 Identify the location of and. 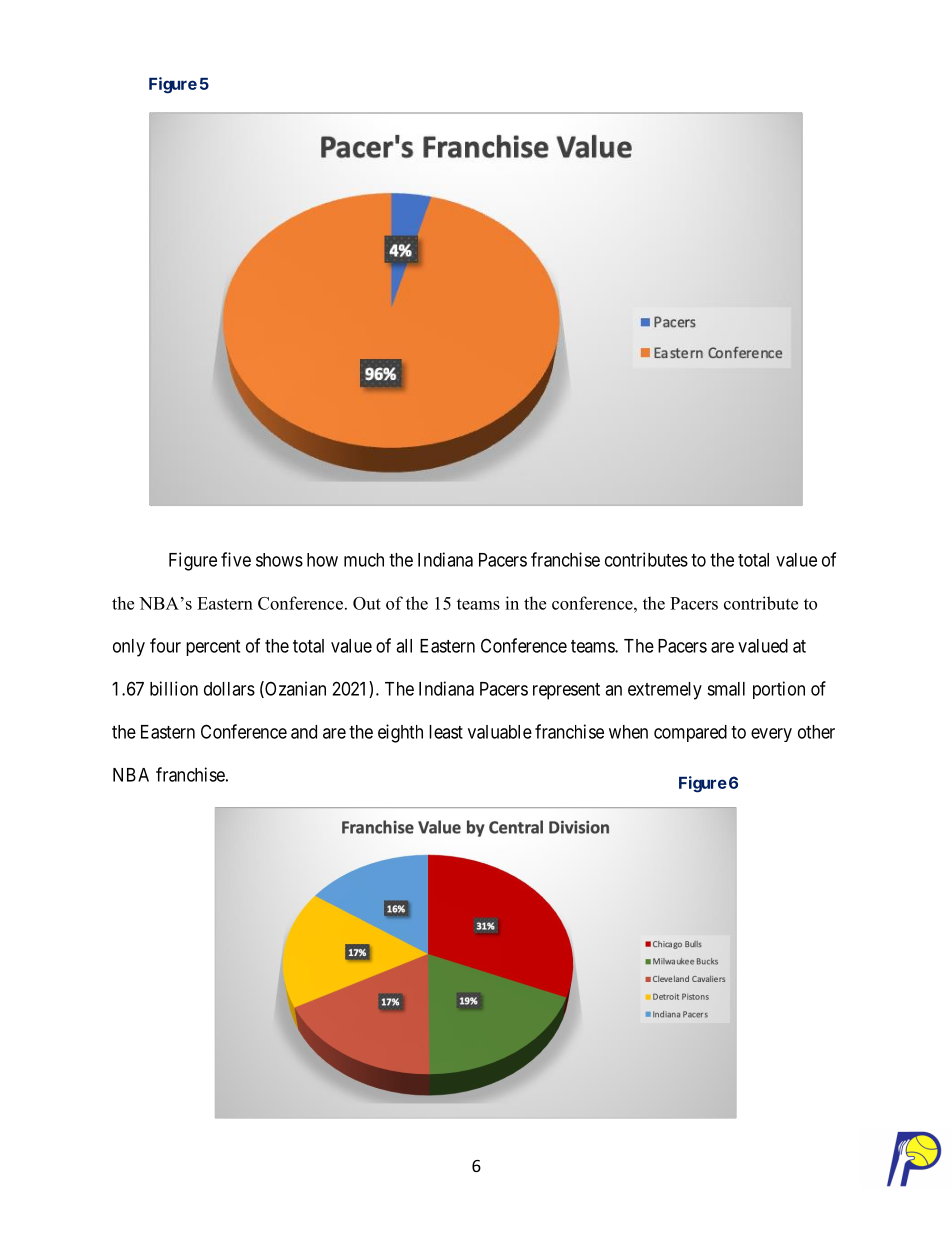
(304, 732).
